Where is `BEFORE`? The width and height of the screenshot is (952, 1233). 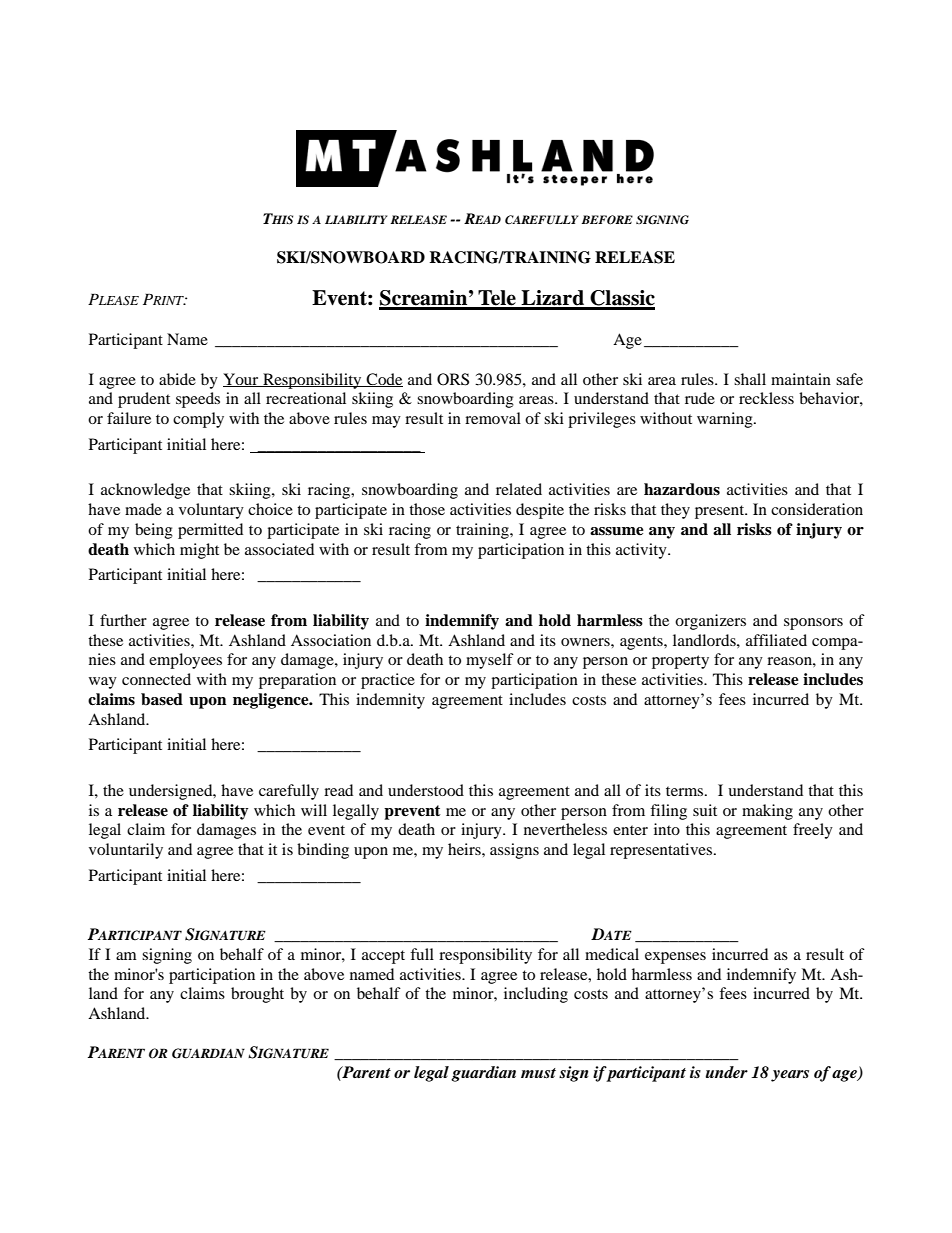 BEFORE is located at coordinates (607, 220).
